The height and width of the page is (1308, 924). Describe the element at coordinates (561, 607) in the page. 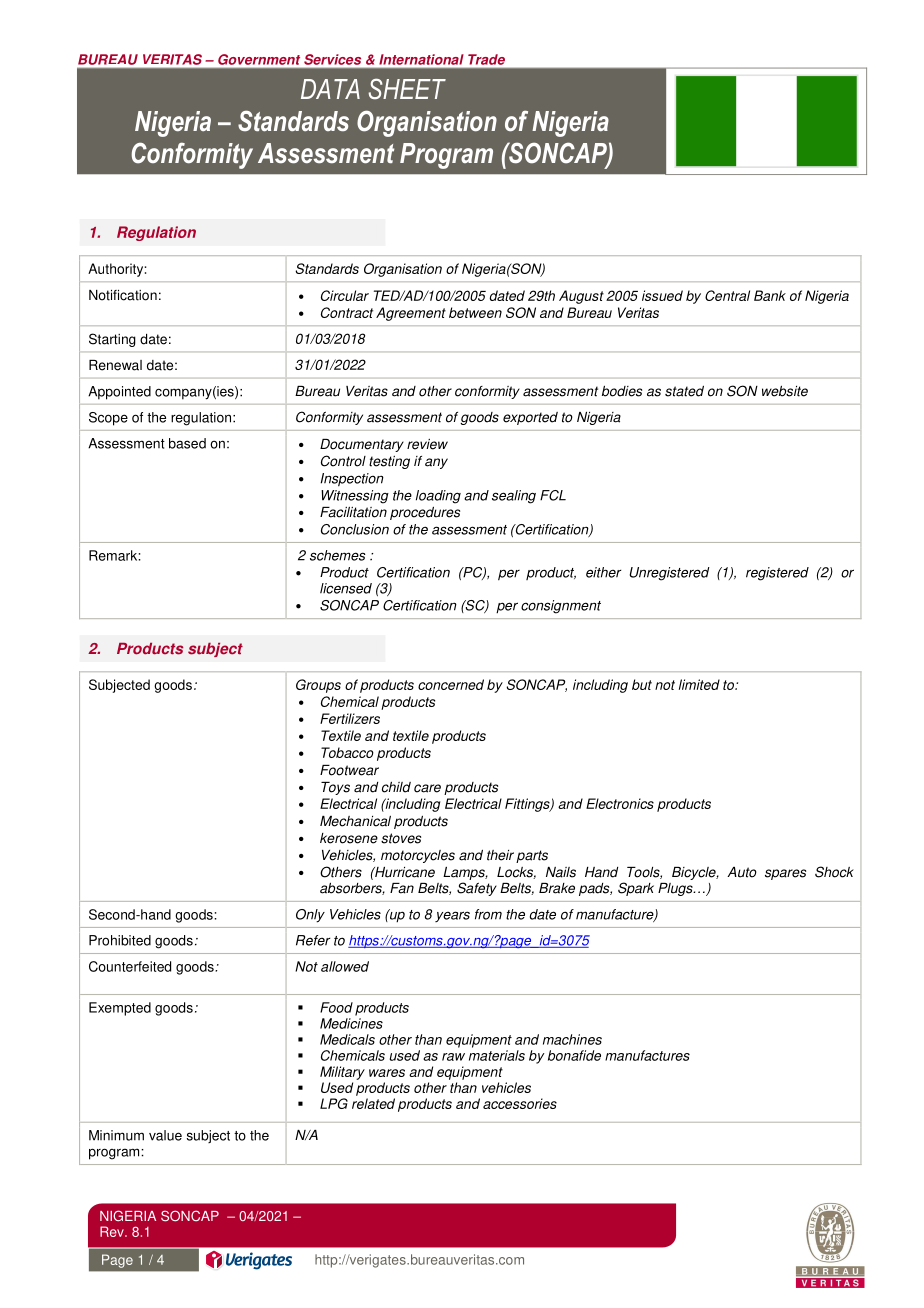

I see `consignment` at that location.
